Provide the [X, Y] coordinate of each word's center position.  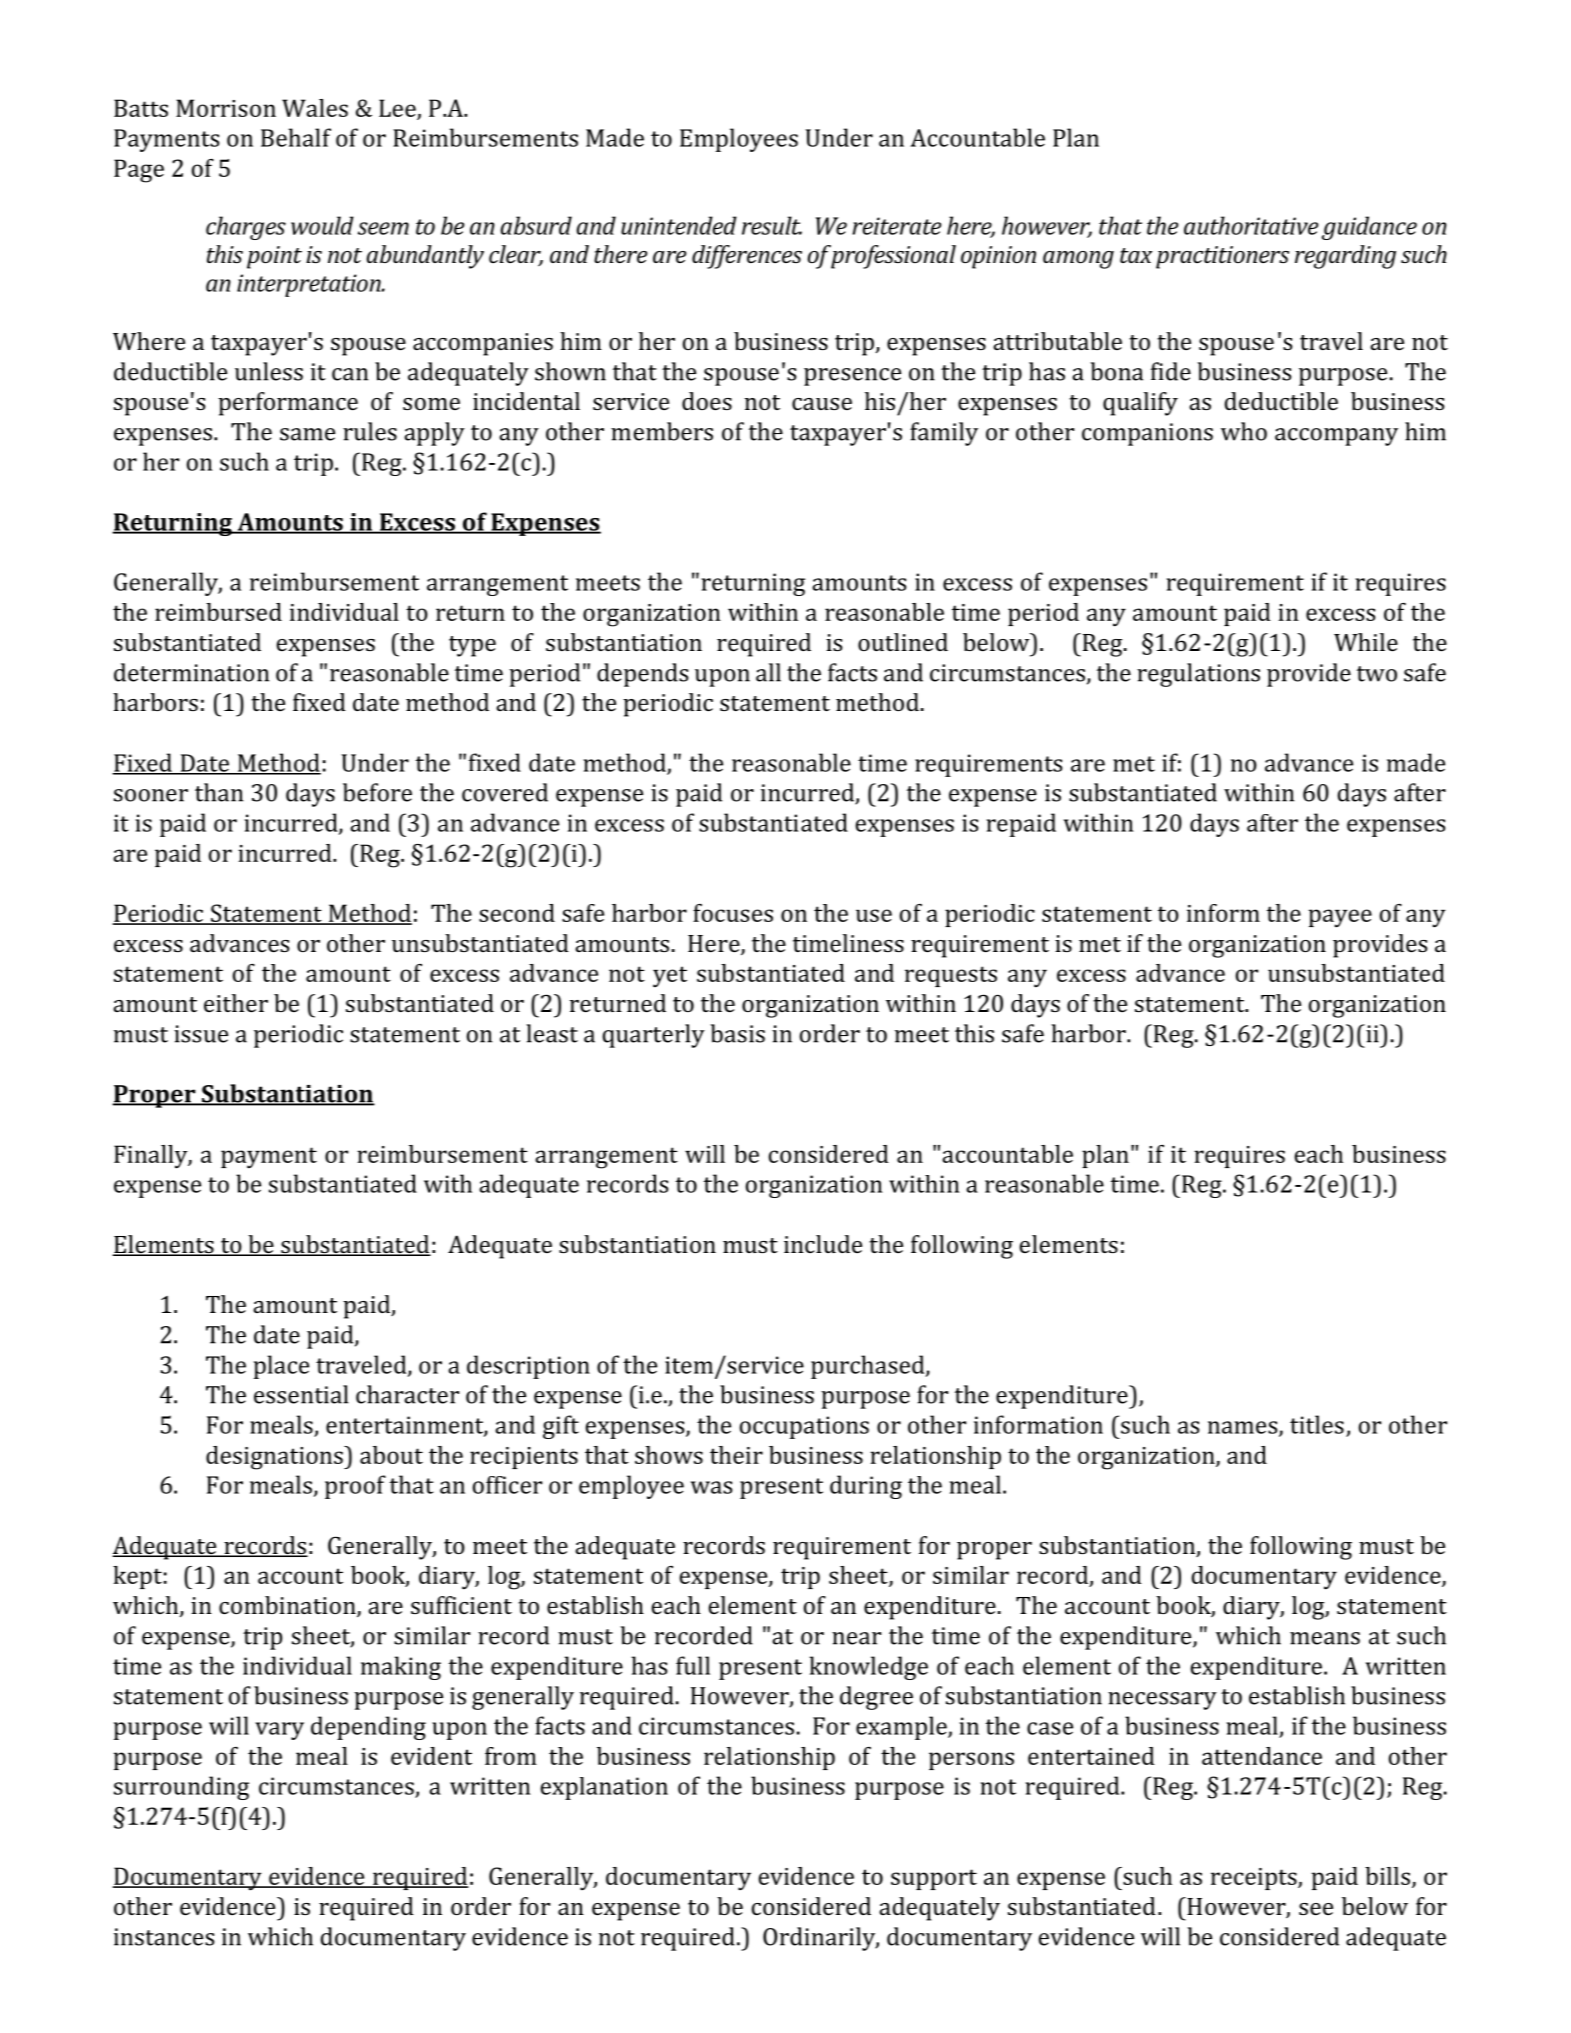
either [236, 1003]
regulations [1198, 675]
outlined [903, 642]
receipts [1255, 1879]
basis [737, 1033]
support [934, 1879]
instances [164, 1937]
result [772, 225]
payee [1340, 918]
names [1244, 1428]
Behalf [296, 137]
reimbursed [218, 612]
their [736, 1455]
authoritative [1251, 225]
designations [275, 1458]
